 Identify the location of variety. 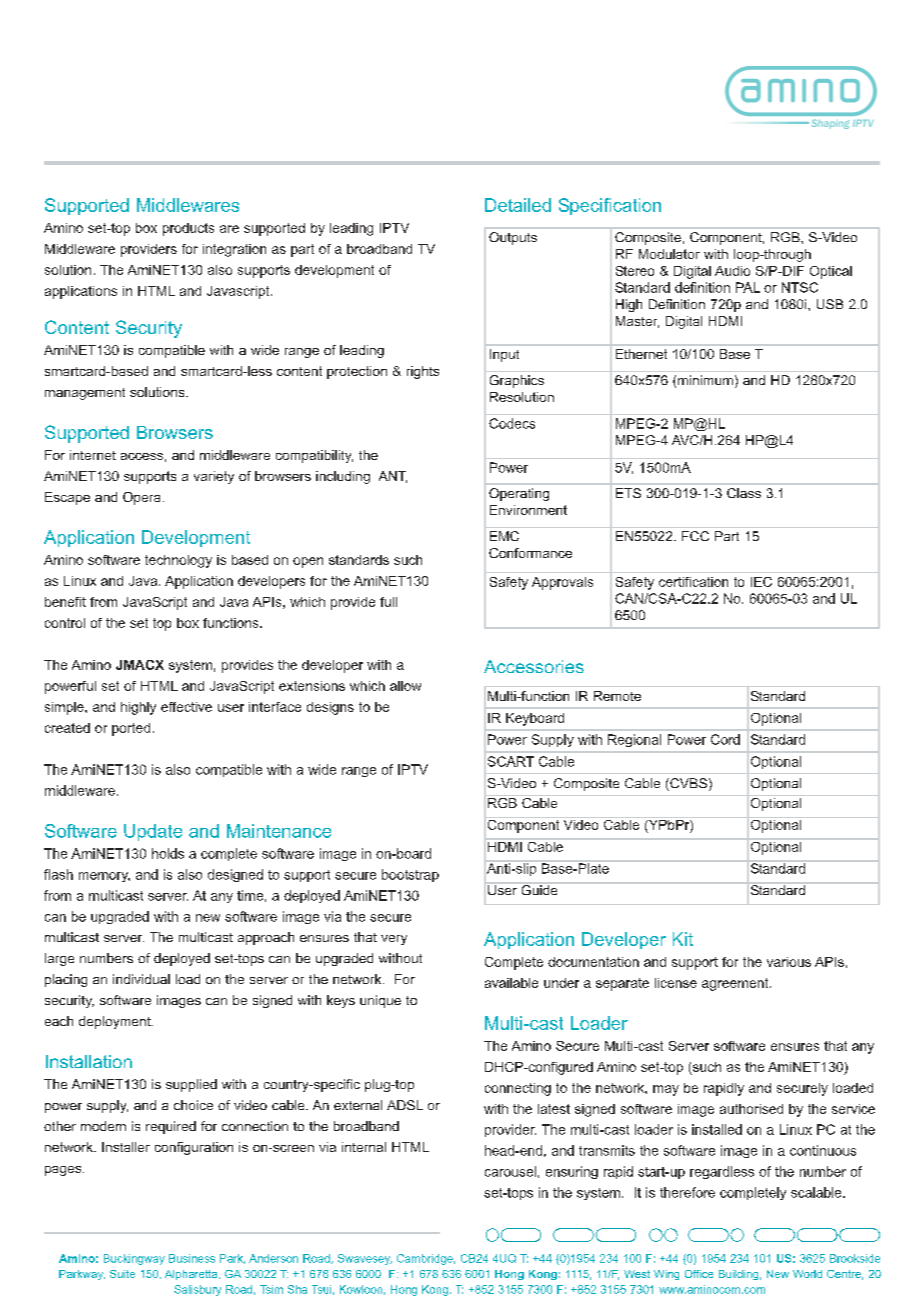
(214, 477).
